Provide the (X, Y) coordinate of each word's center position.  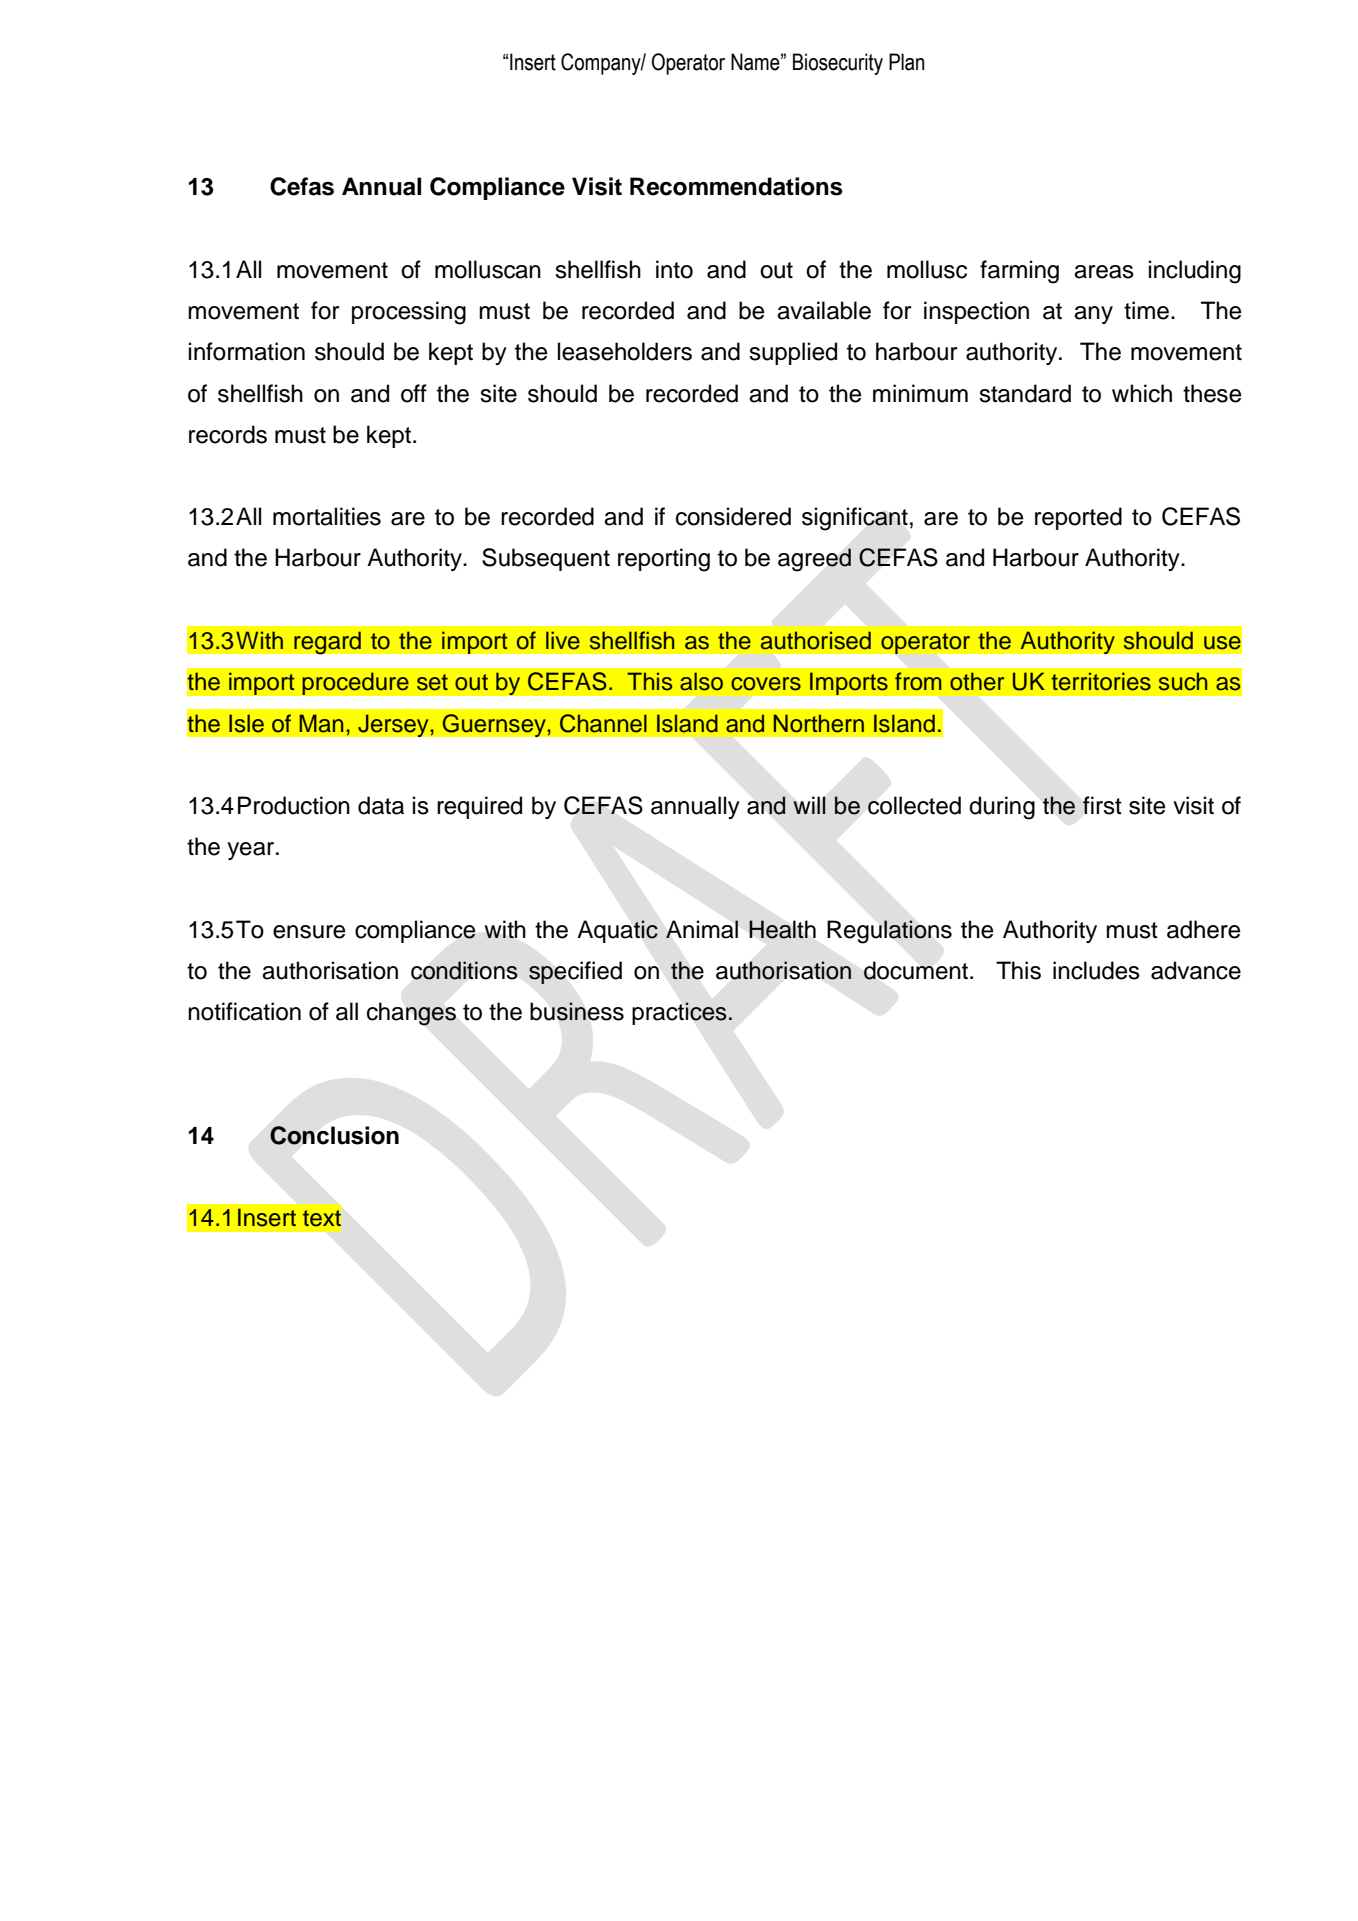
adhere (1204, 929)
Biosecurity (838, 64)
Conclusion (334, 1135)
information (247, 351)
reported (1078, 518)
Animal (702, 929)
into (674, 269)
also (701, 681)
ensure (309, 932)
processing (409, 313)
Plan (906, 62)
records (228, 434)
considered (733, 516)
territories (1101, 681)
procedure (355, 683)
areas (1104, 272)
